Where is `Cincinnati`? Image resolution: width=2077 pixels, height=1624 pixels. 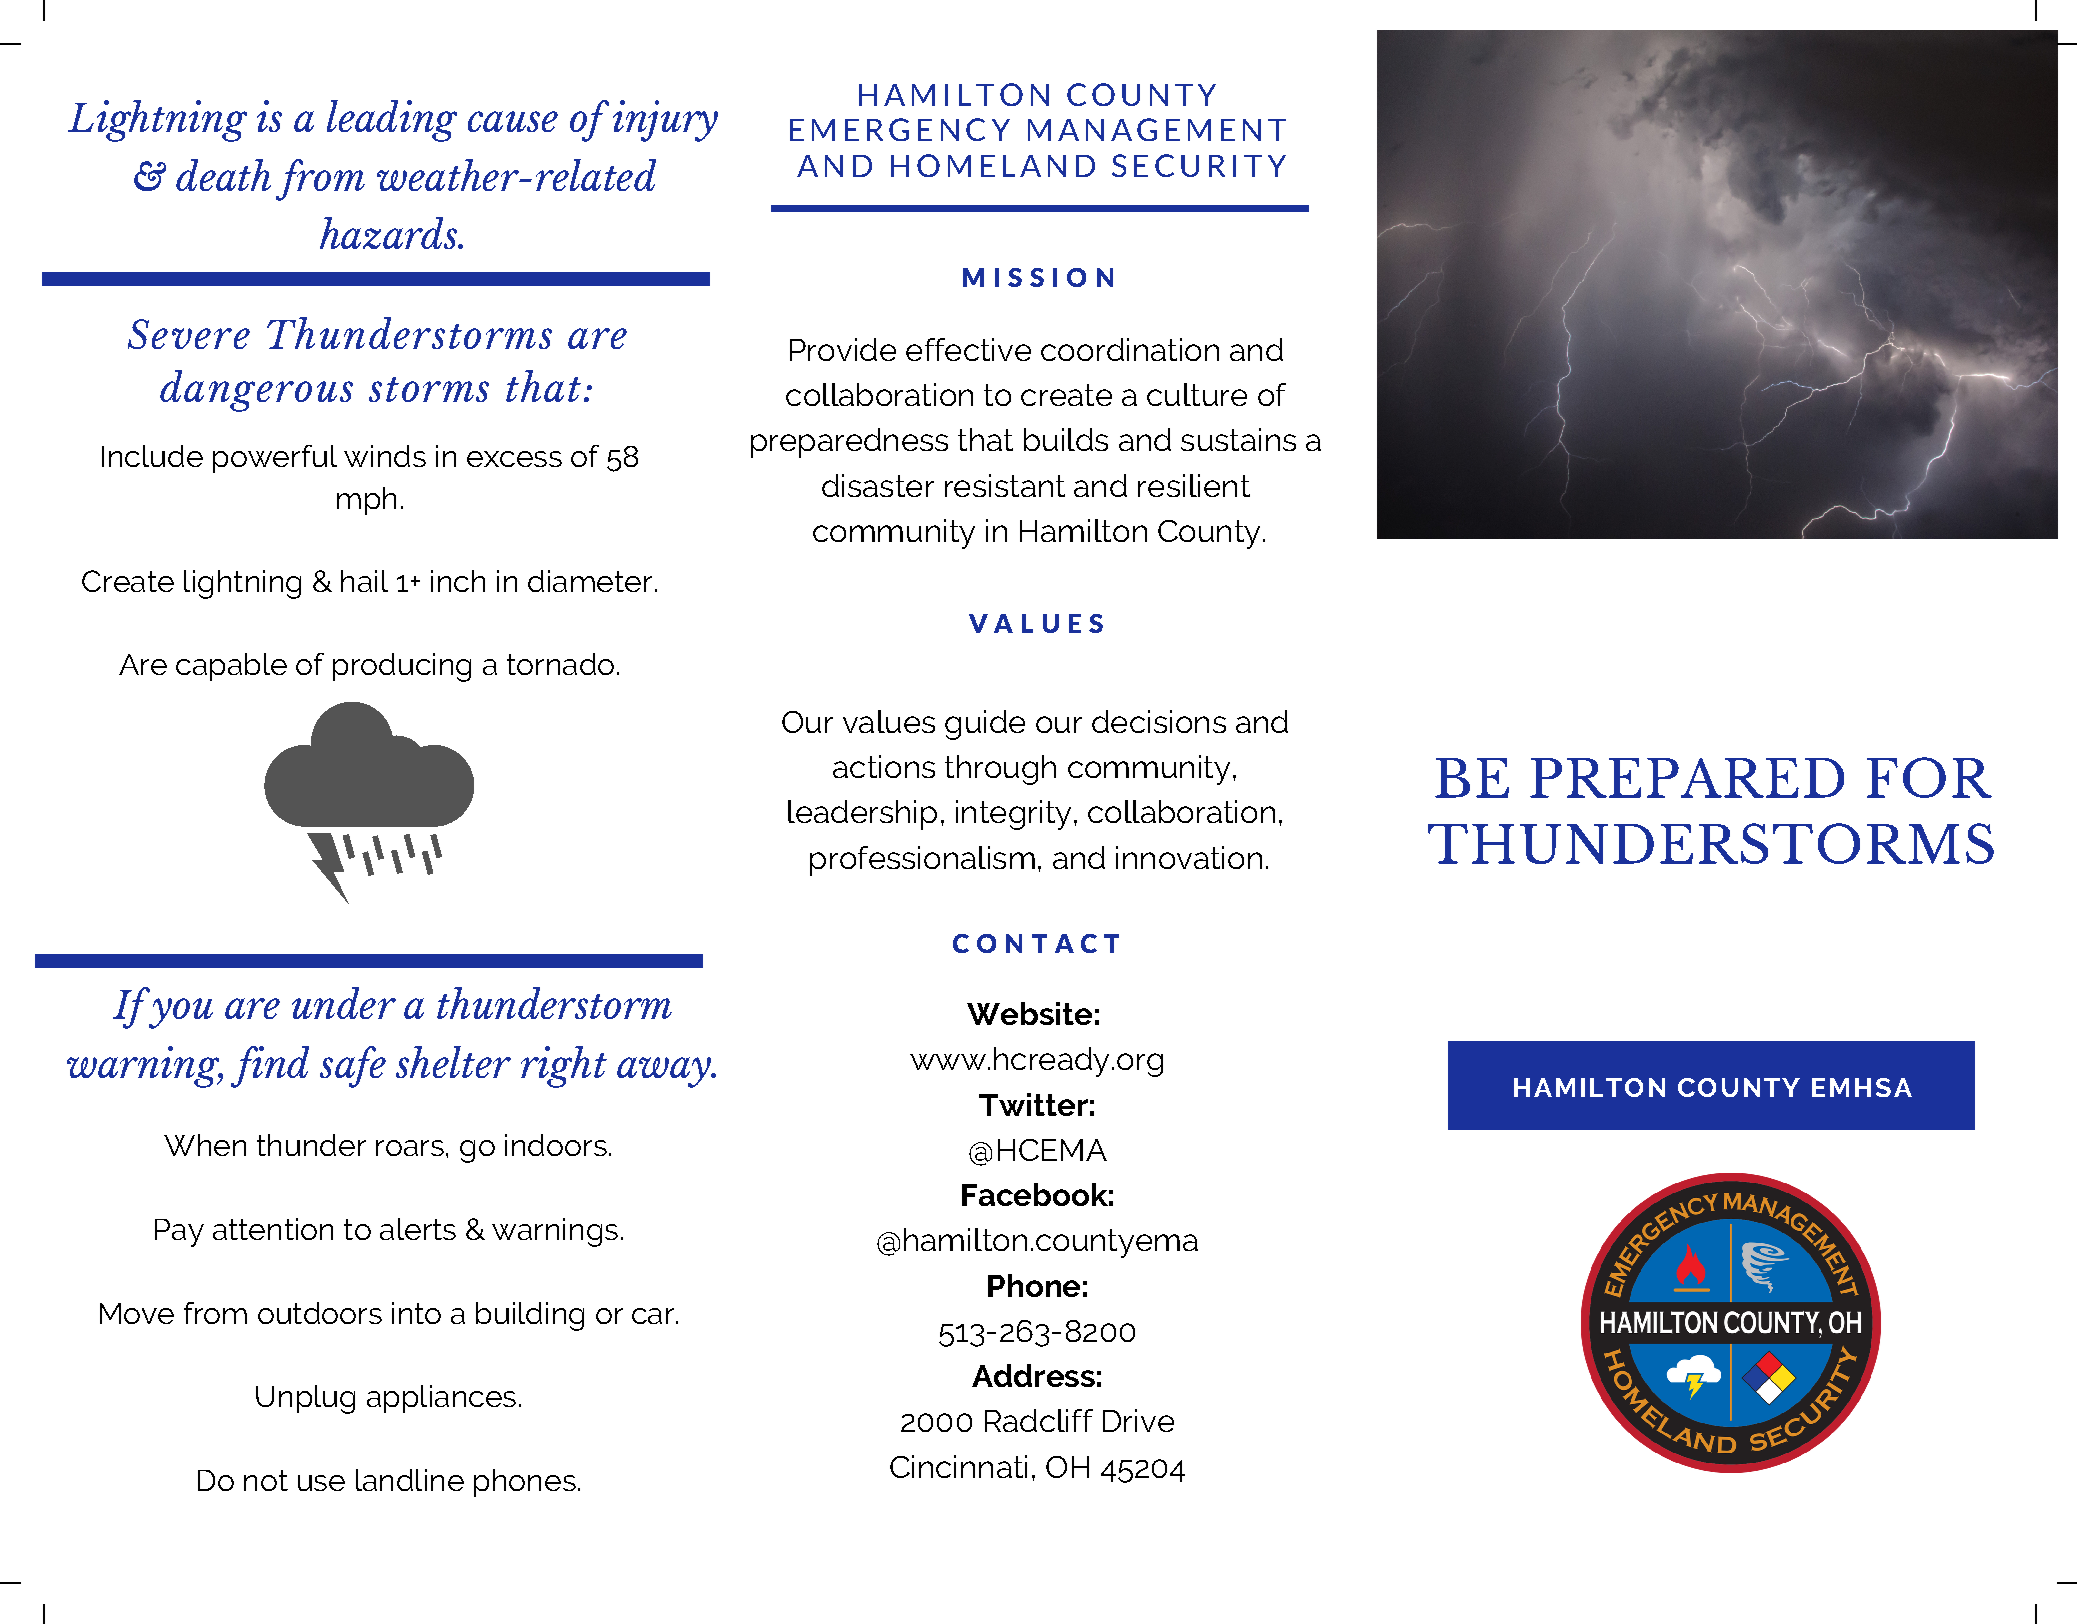
Cincinnati is located at coordinates (958, 1466).
